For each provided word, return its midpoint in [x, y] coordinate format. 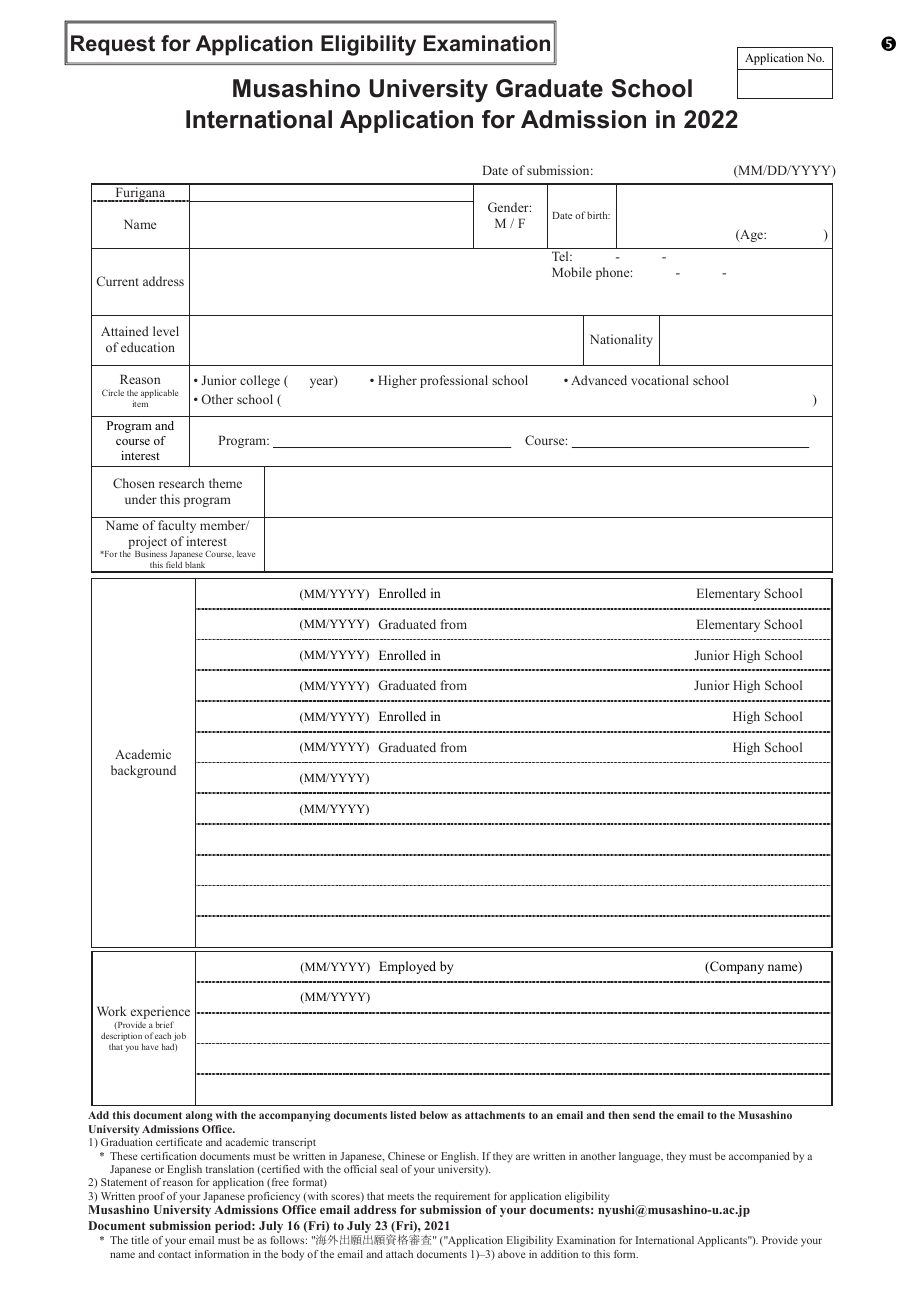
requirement [462, 1197]
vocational [660, 380]
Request [113, 45]
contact [174, 1254]
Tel [561, 256]
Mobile [572, 272]
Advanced [599, 380]
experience [160, 1014]
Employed [407, 967]
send [644, 1115]
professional [454, 381]
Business [151, 553]
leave [246, 553]
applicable [159, 393]
